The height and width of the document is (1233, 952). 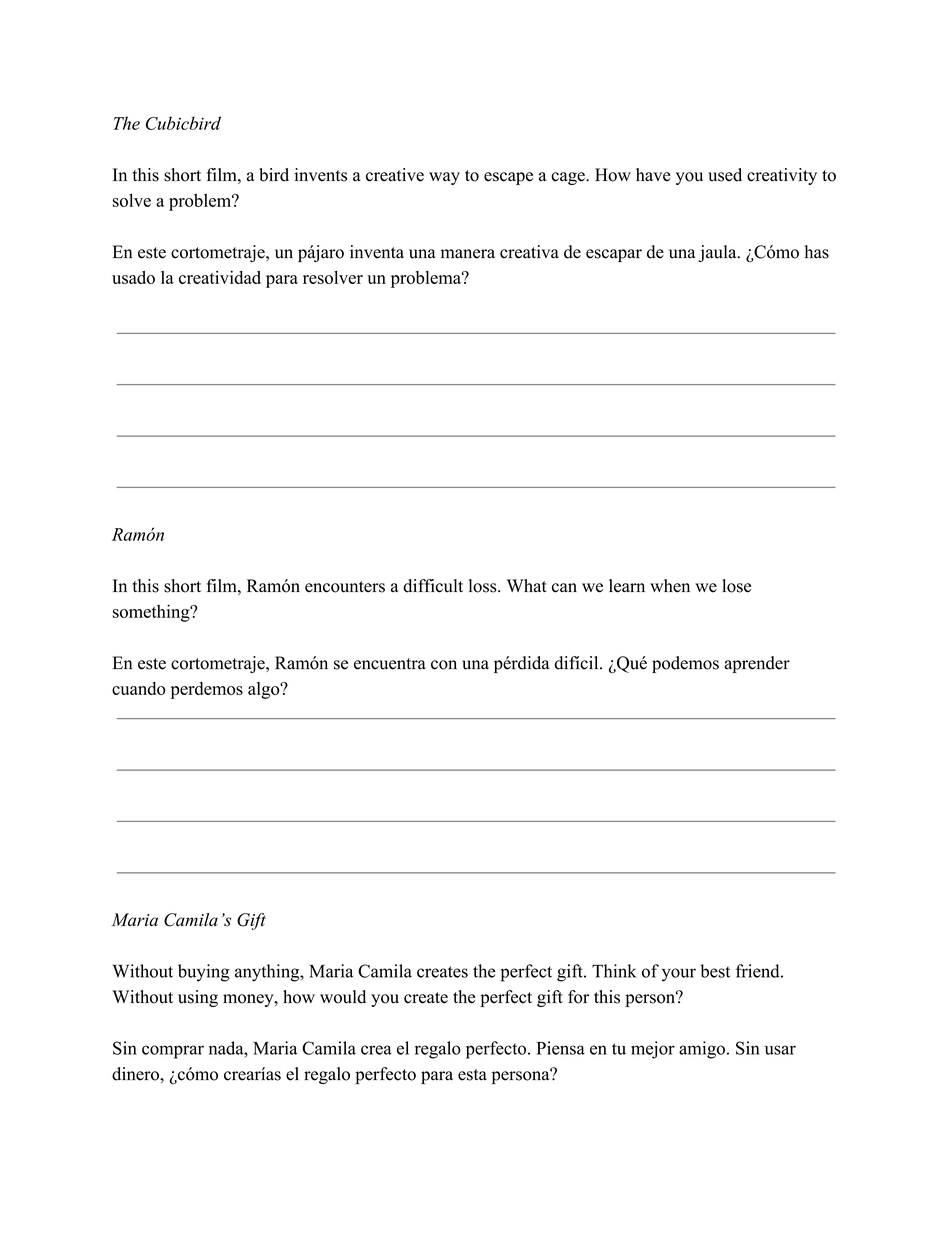 I want to click on loss, so click(x=484, y=586).
